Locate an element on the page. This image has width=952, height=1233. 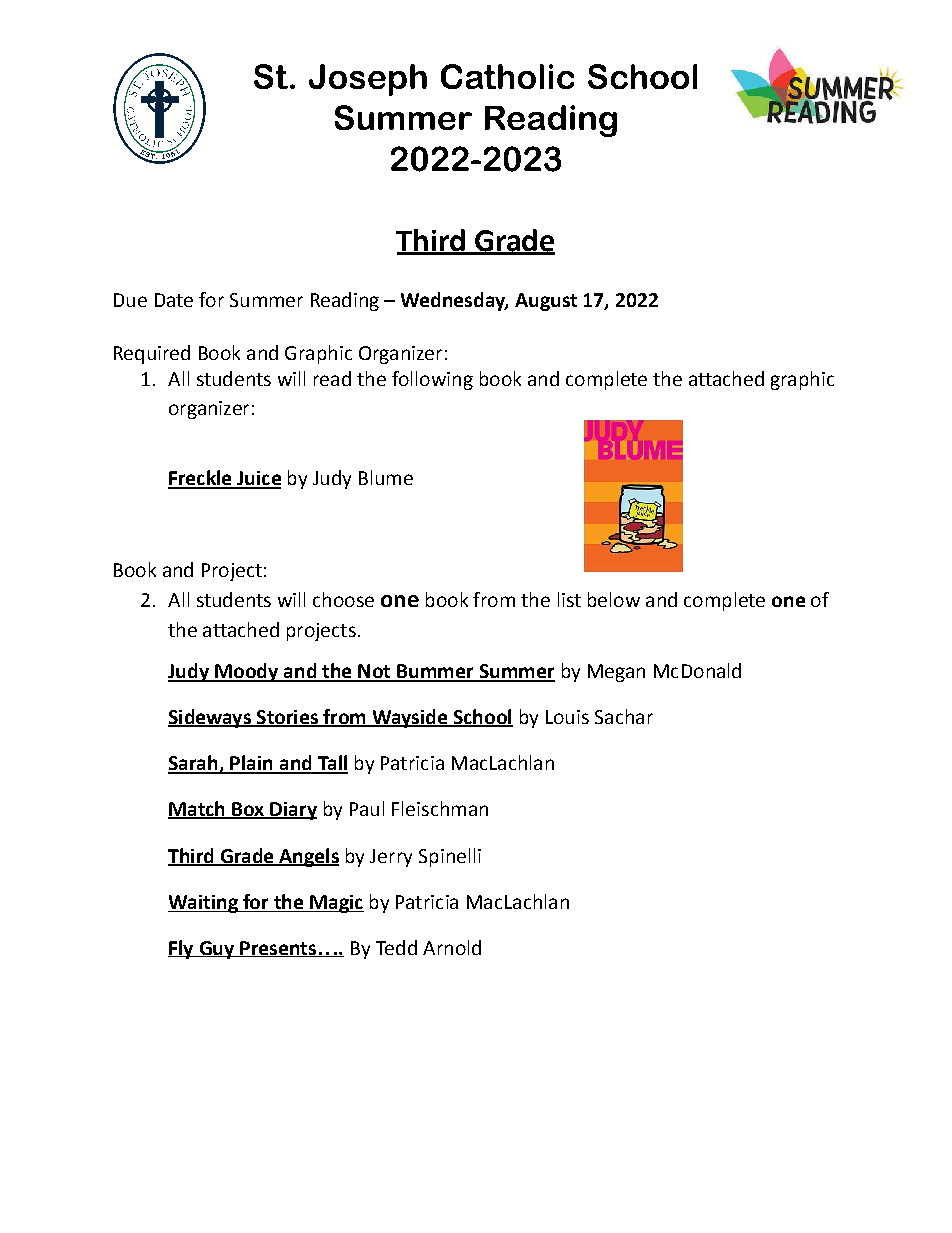
Louis is located at coordinates (567, 717).
